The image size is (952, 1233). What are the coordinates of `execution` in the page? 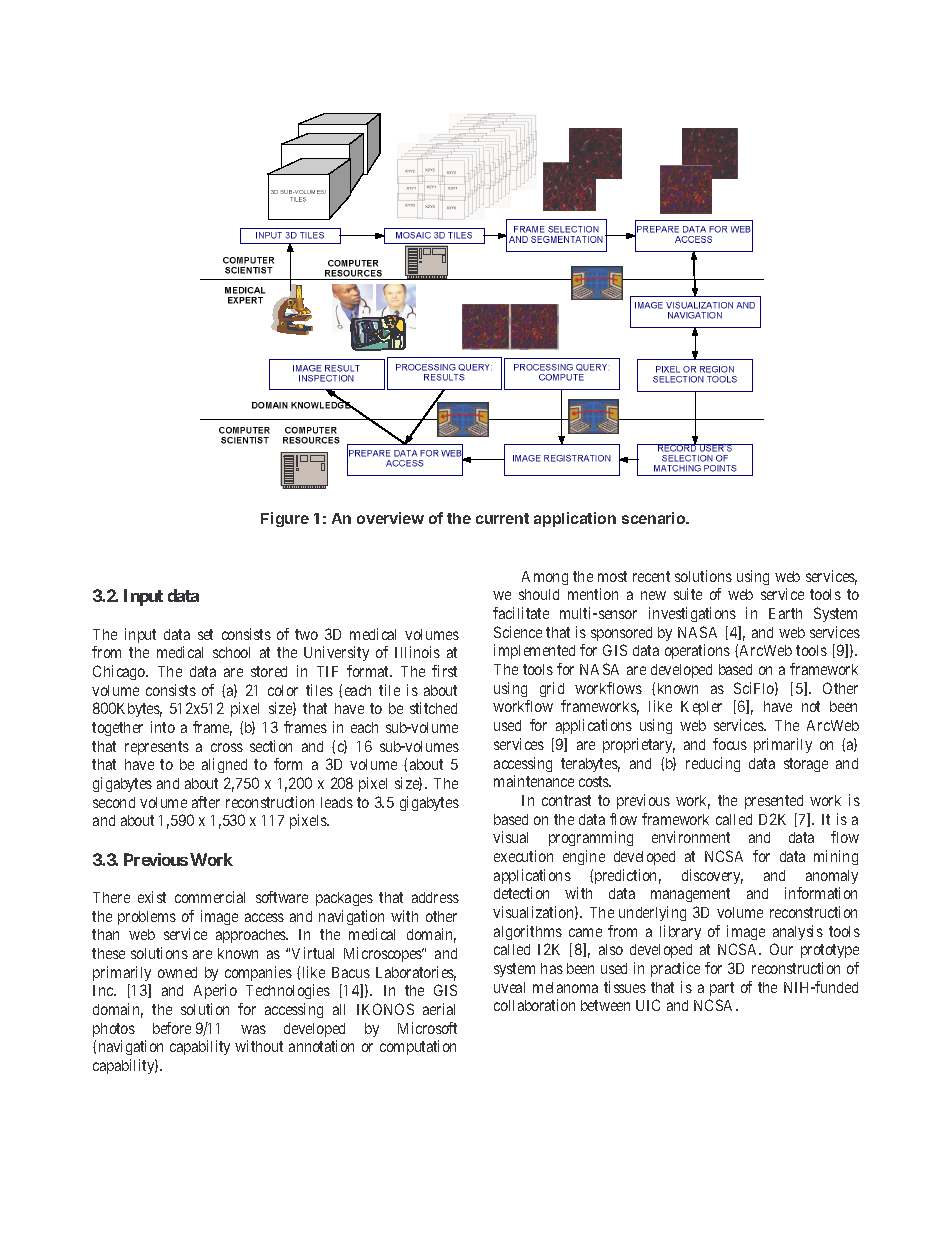 It's located at (523, 856).
